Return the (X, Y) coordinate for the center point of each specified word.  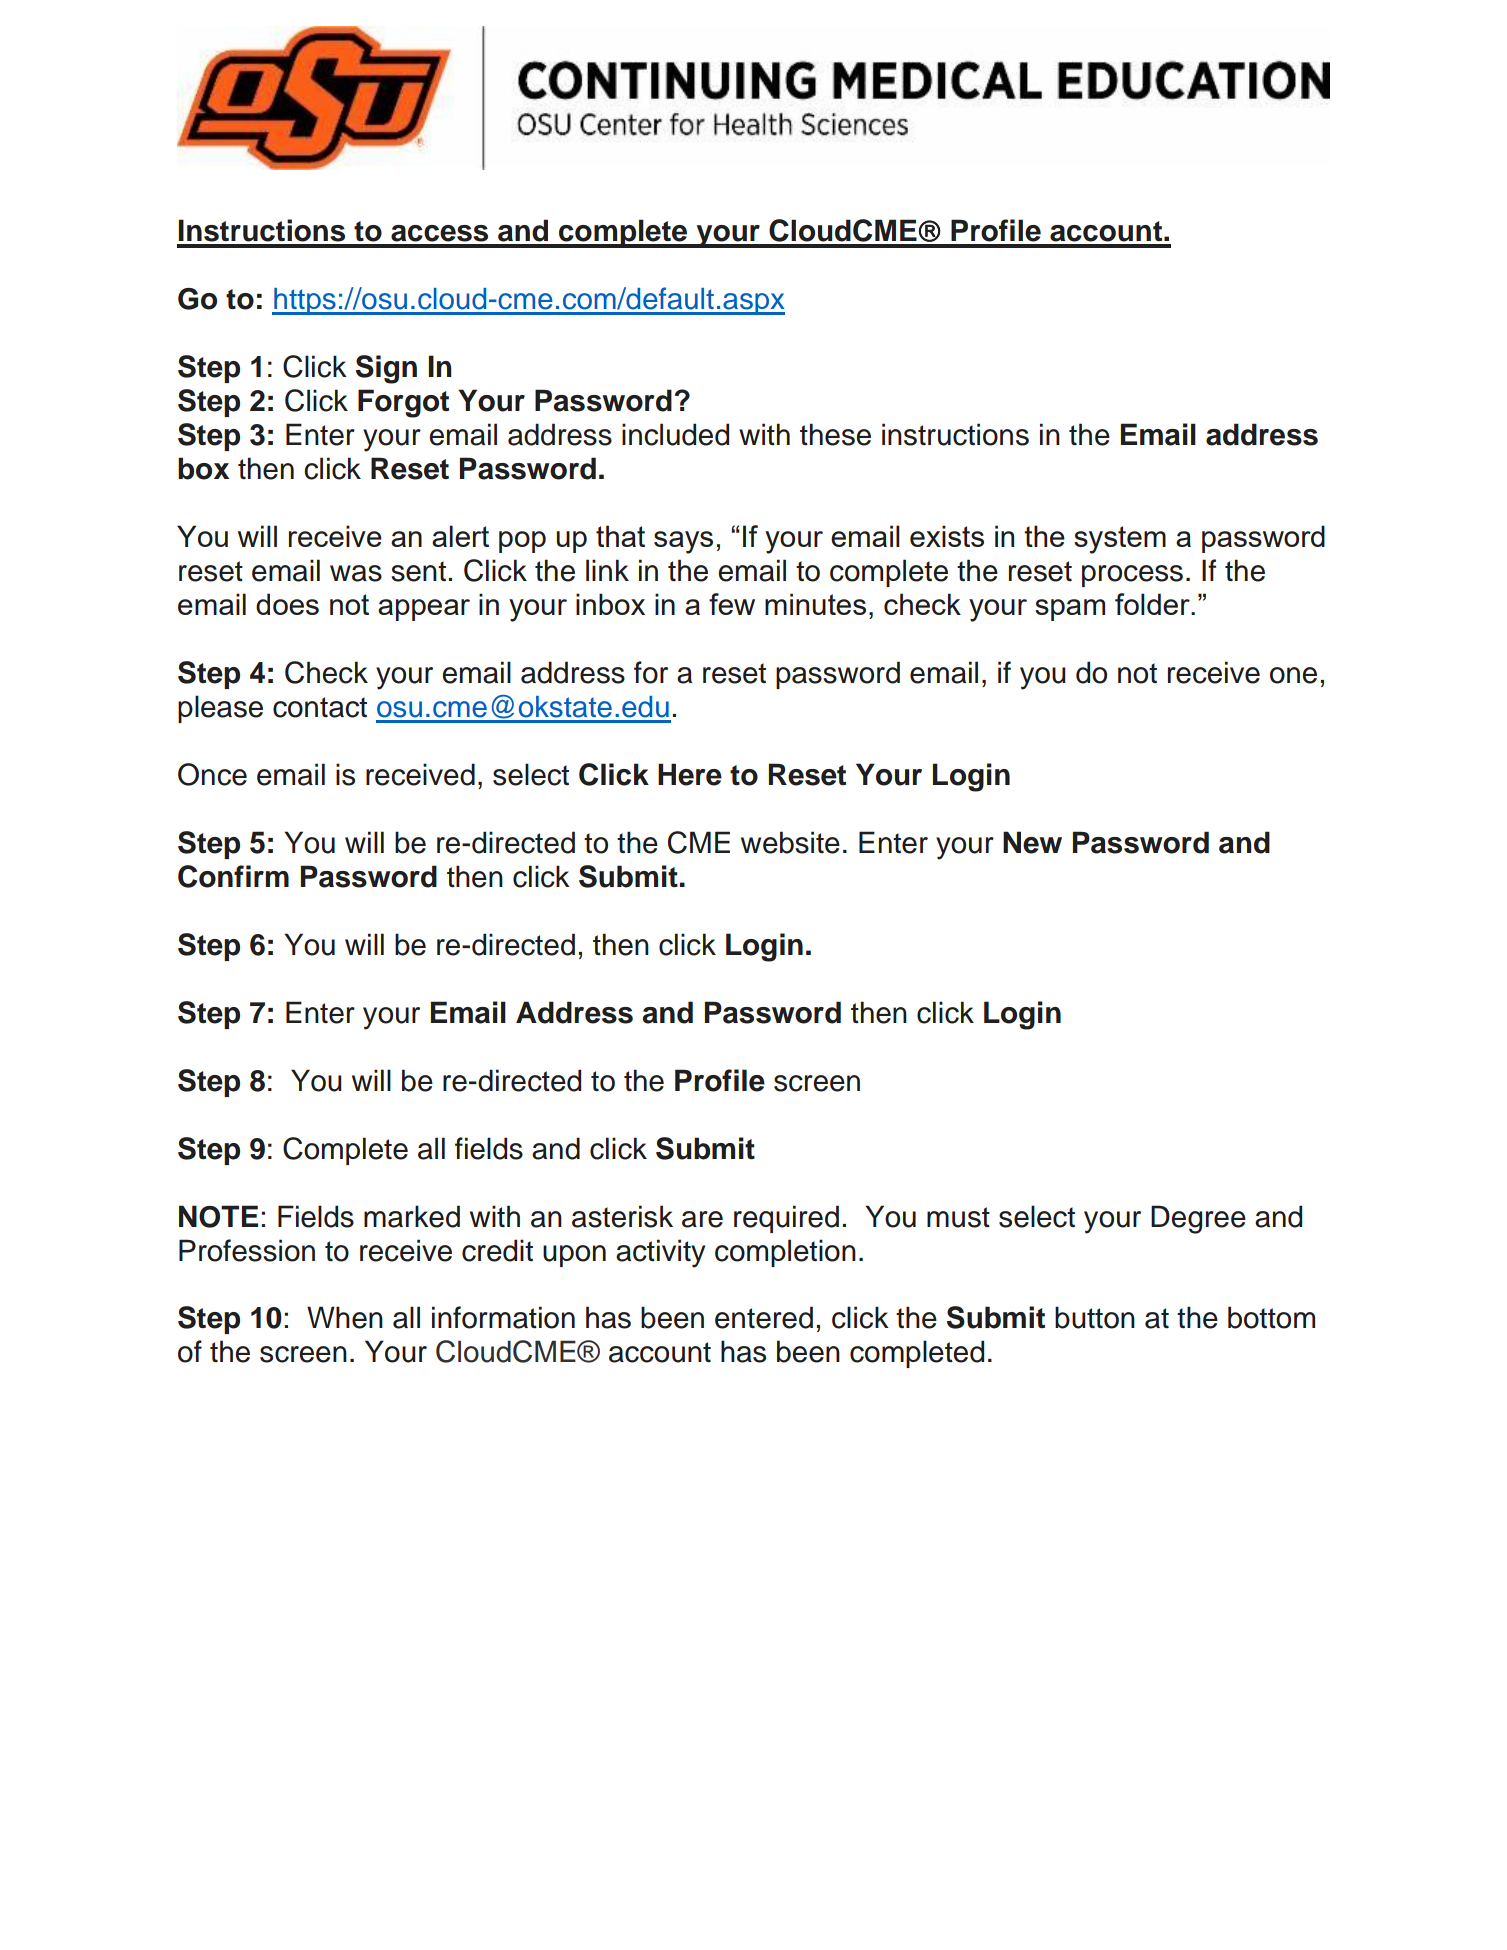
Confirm (233, 876)
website (790, 842)
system (1120, 540)
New (1032, 842)
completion (785, 1253)
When (345, 1317)
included (675, 434)
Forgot (403, 403)
